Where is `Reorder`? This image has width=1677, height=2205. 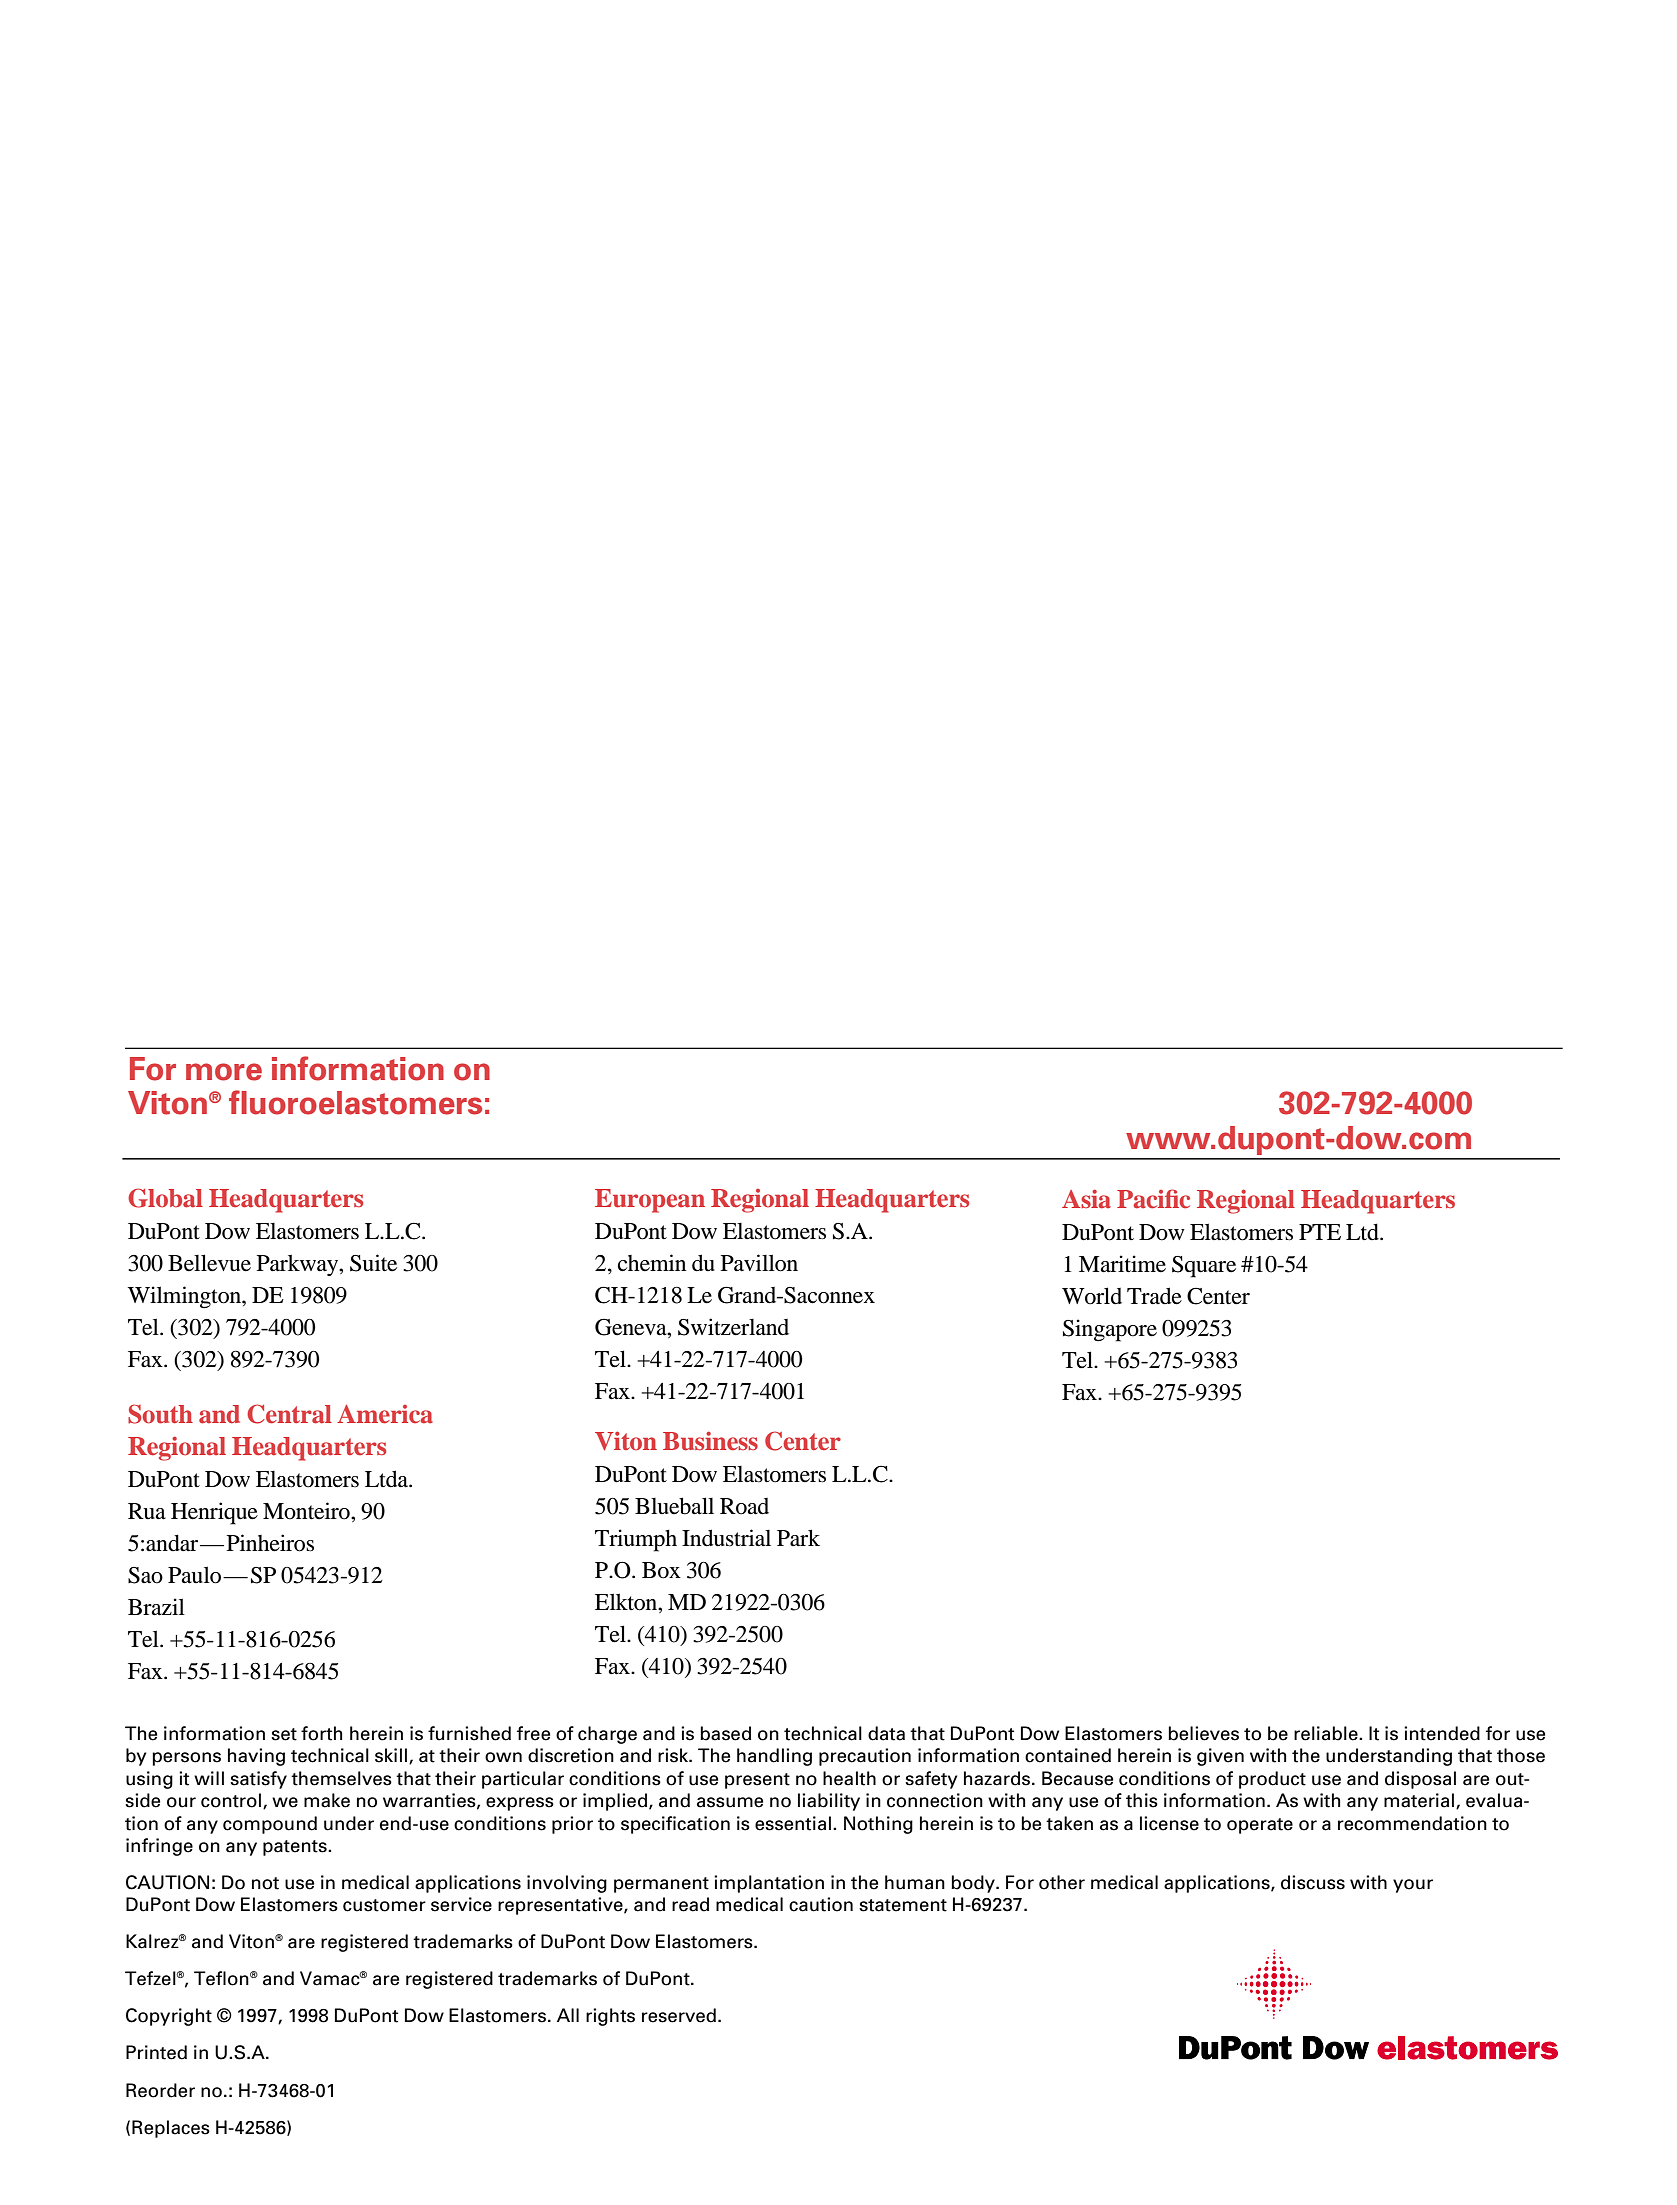 Reorder is located at coordinates (160, 2090).
